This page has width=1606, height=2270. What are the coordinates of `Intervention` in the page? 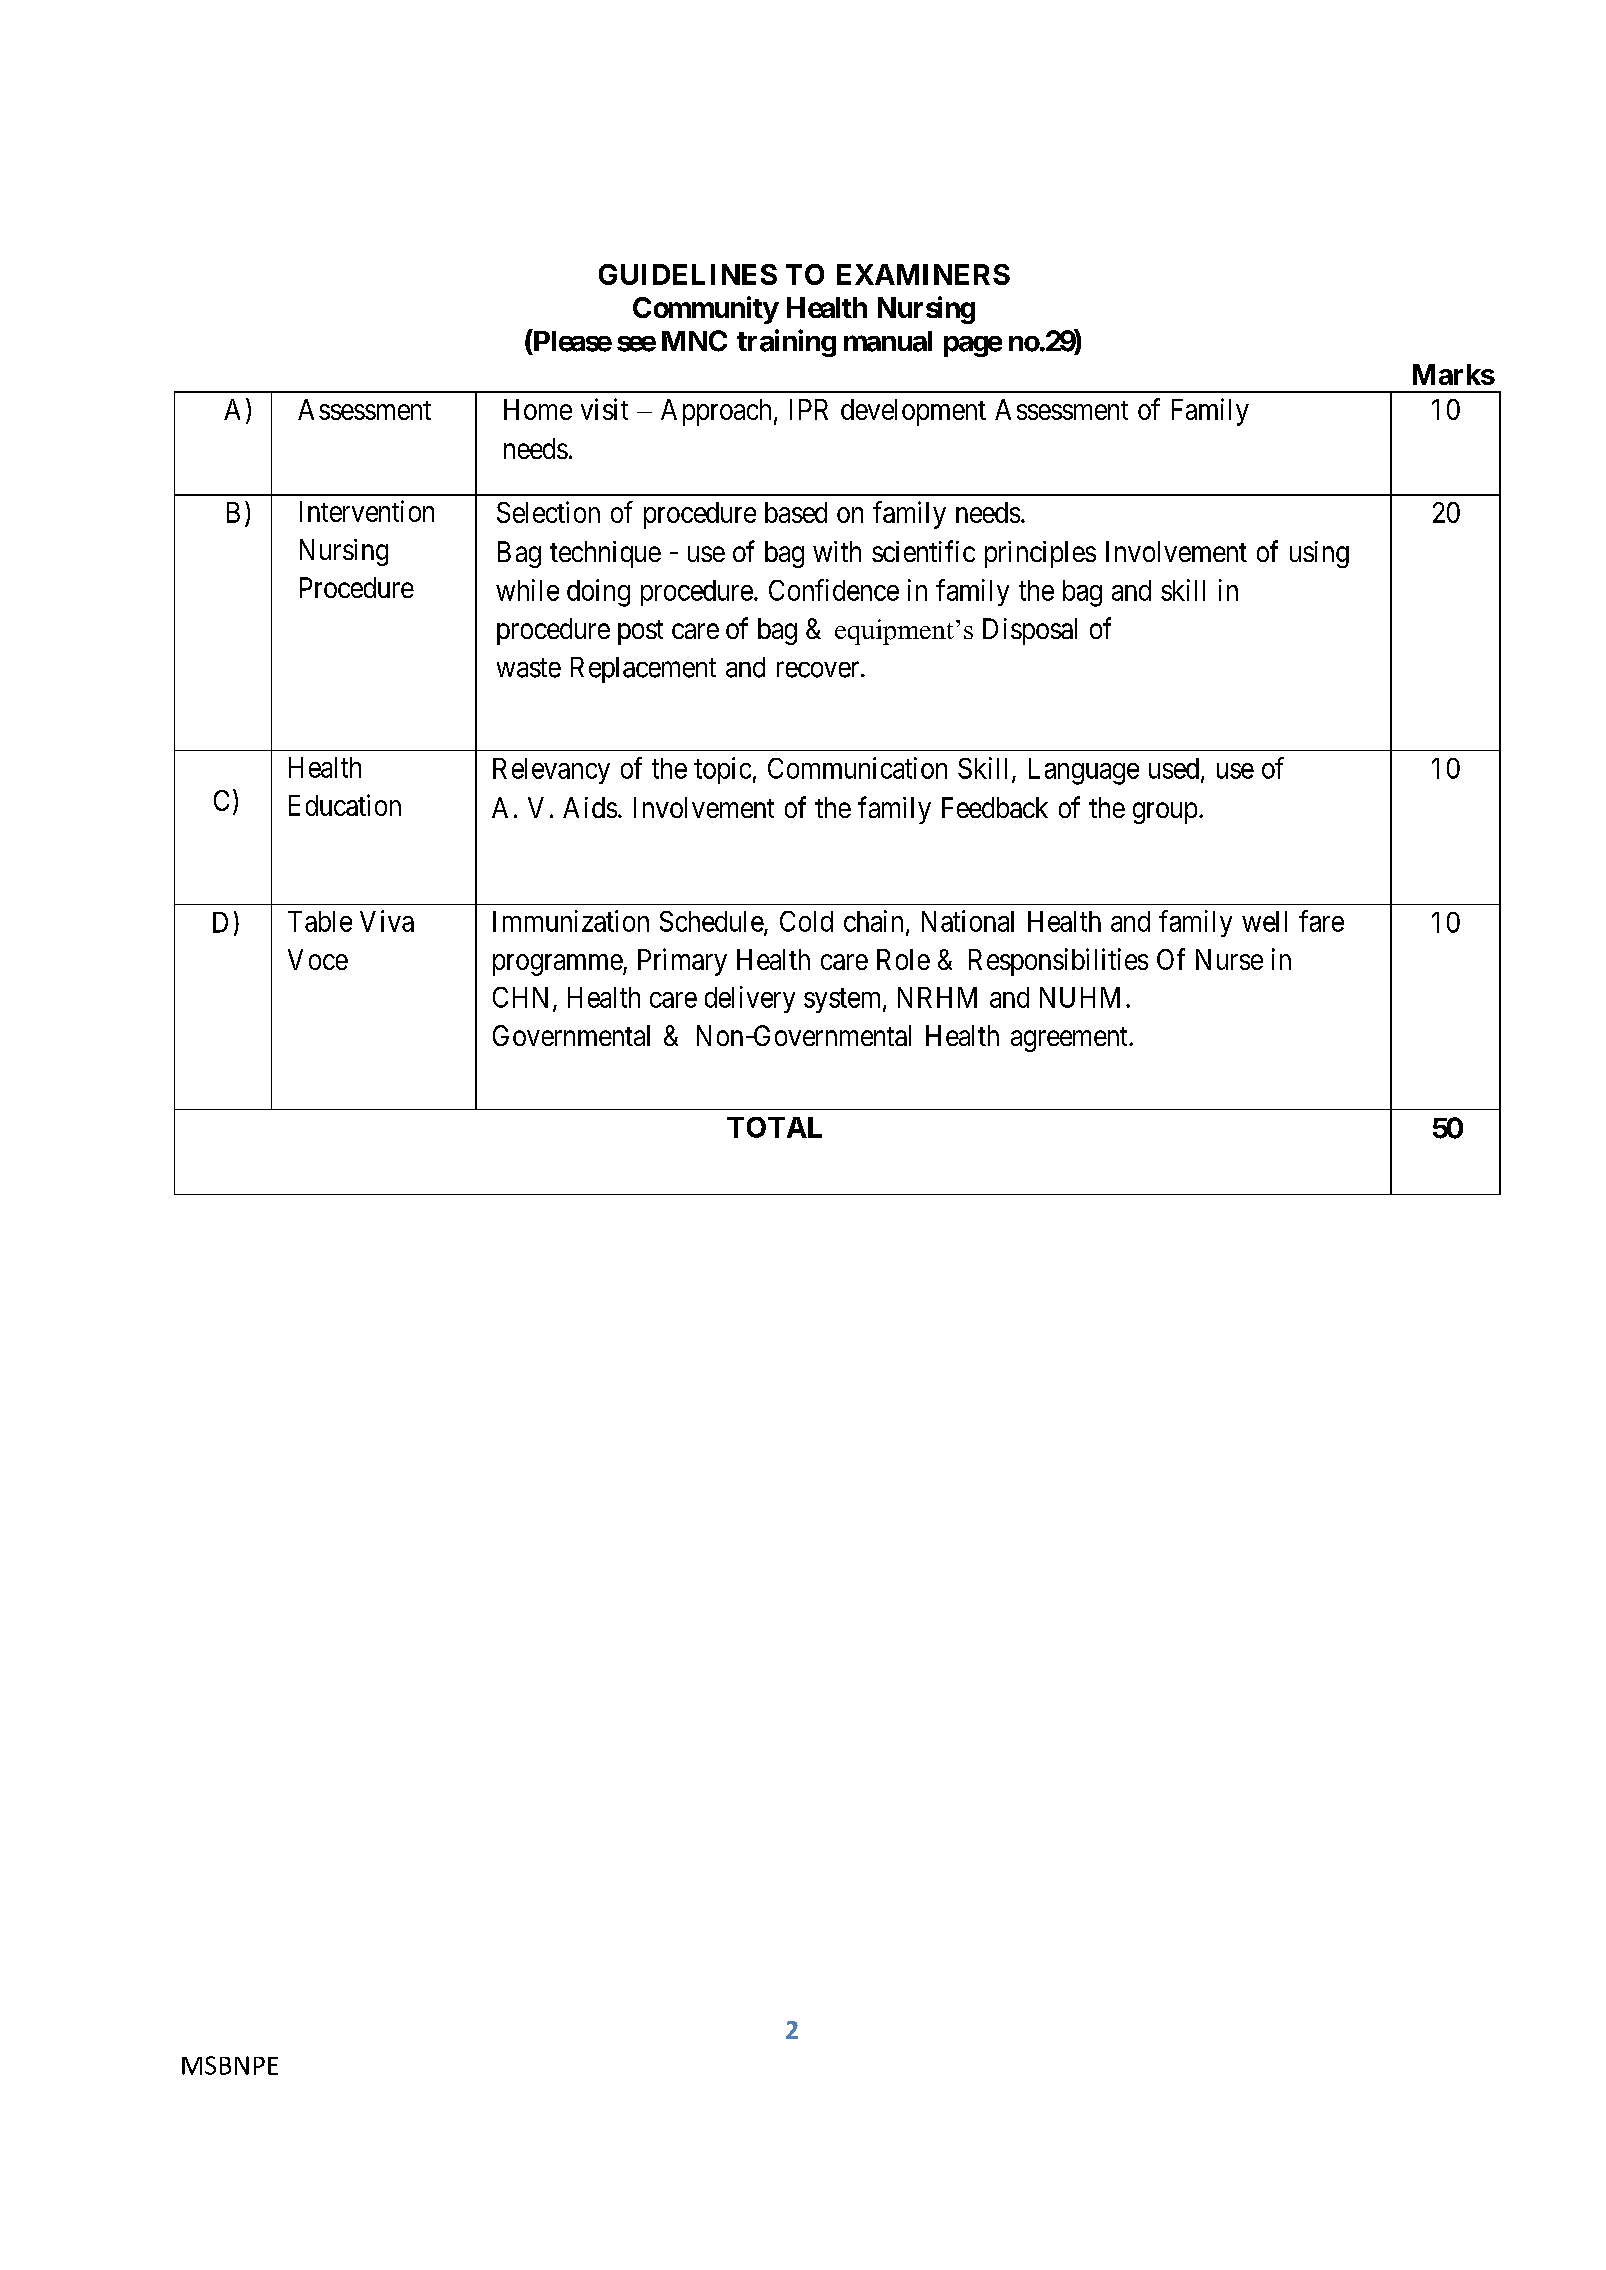 It's located at (367, 511).
